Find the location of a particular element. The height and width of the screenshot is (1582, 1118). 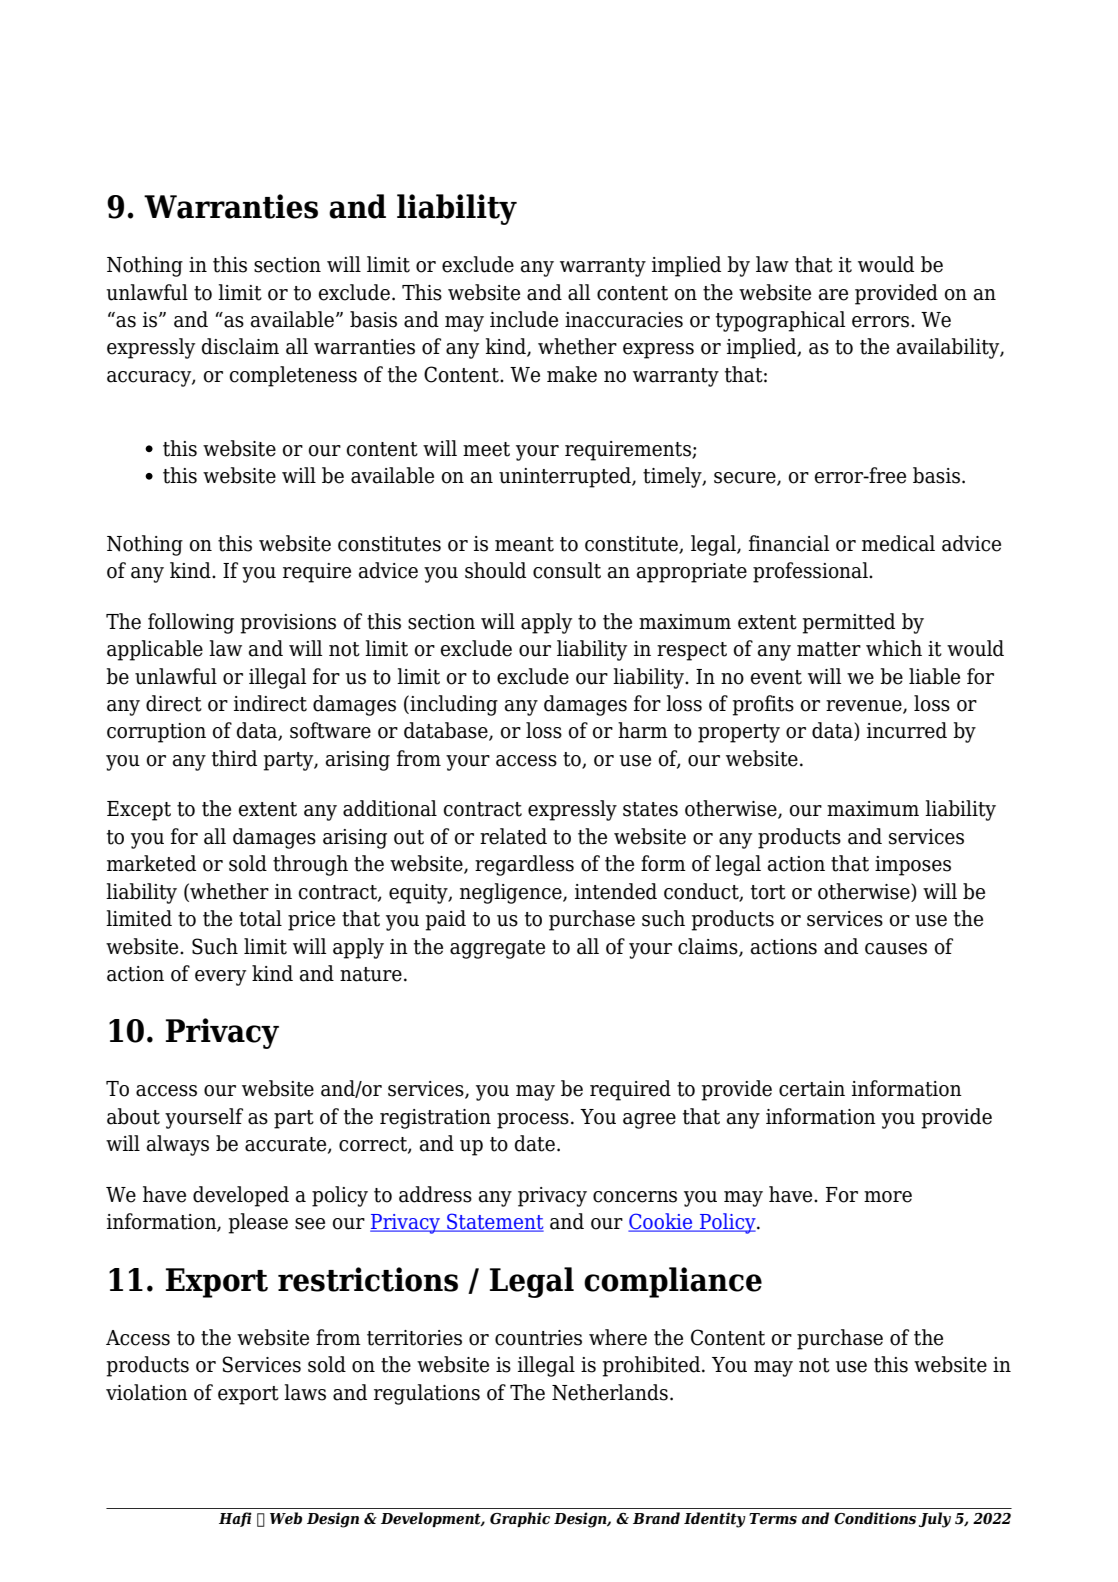

make is located at coordinates (572, 374).
